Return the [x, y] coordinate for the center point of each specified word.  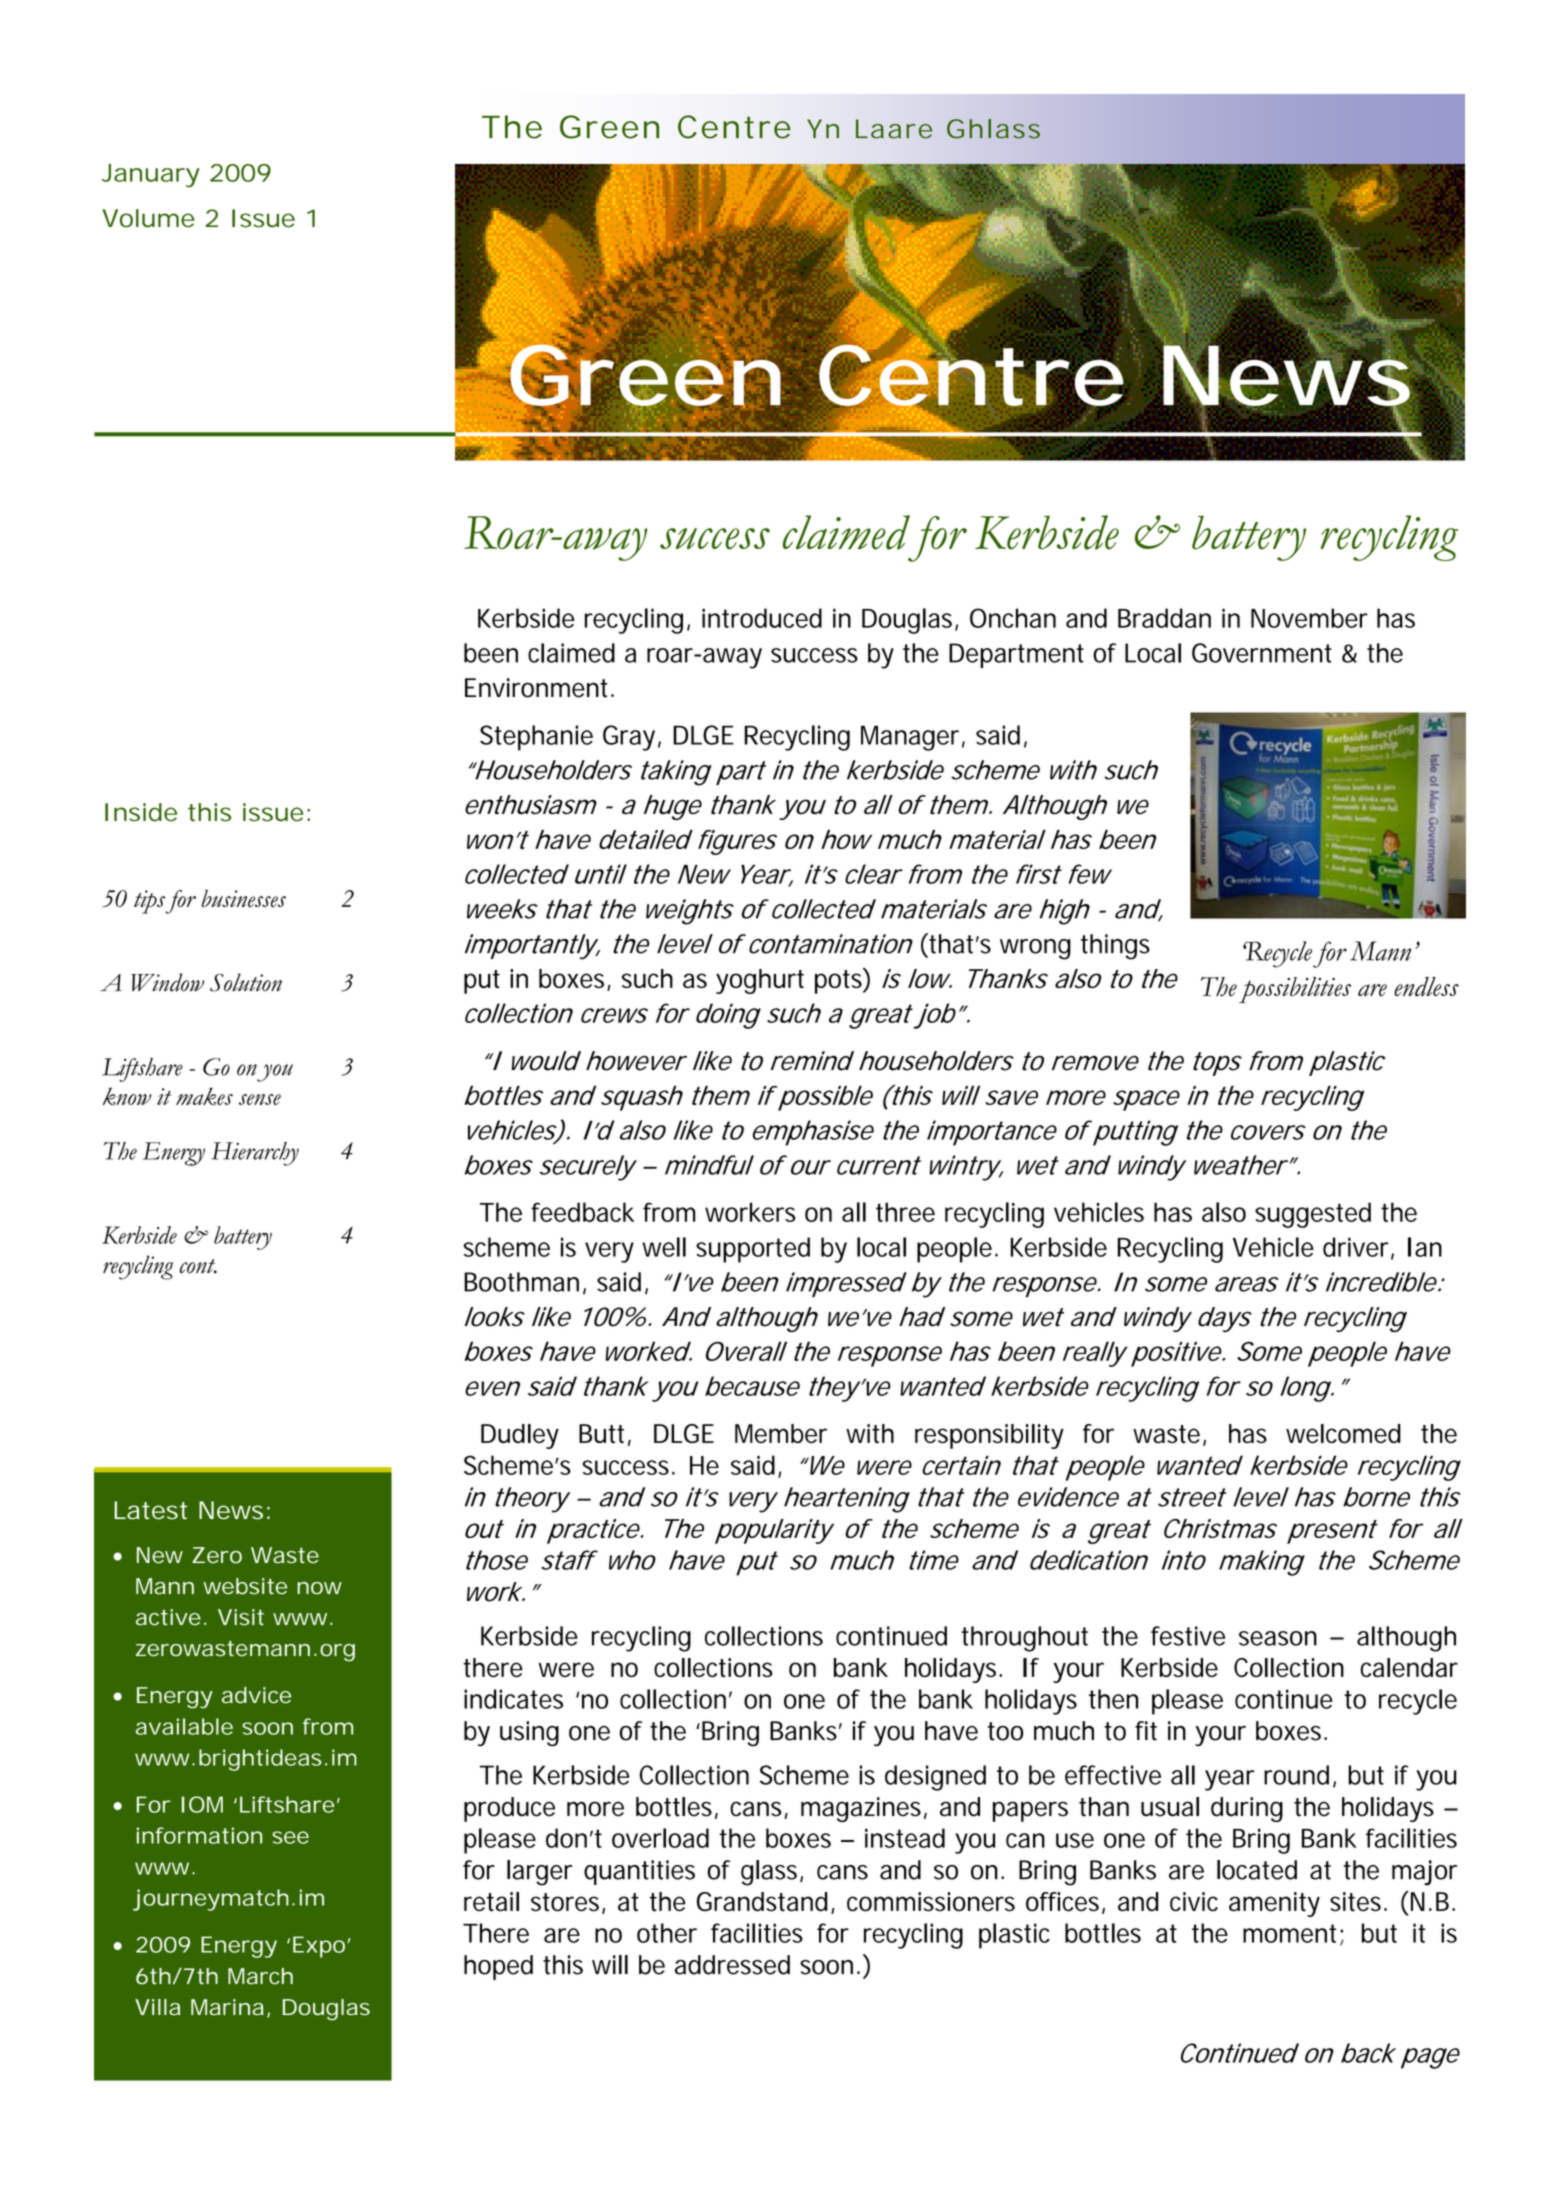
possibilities [1295, 990]
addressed [732, 1965]
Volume [148, 218]
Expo [319, 1947]
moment [1292, 1934]
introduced [762, 618]
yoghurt [760, 981]
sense [260, 1099]
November [1309, 618]
